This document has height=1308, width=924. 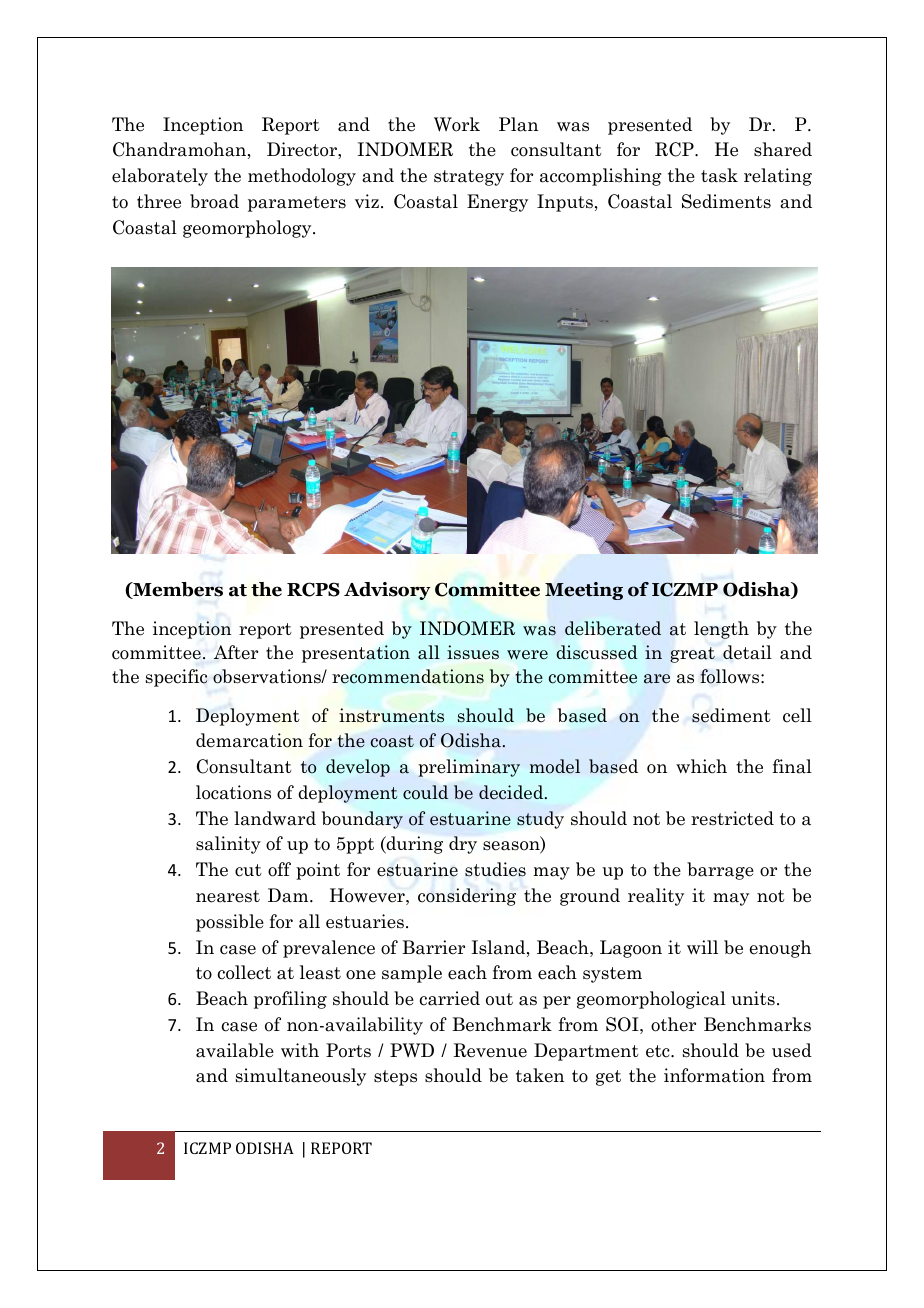 I want to click on demarcation, so click(x=249, y=740).
